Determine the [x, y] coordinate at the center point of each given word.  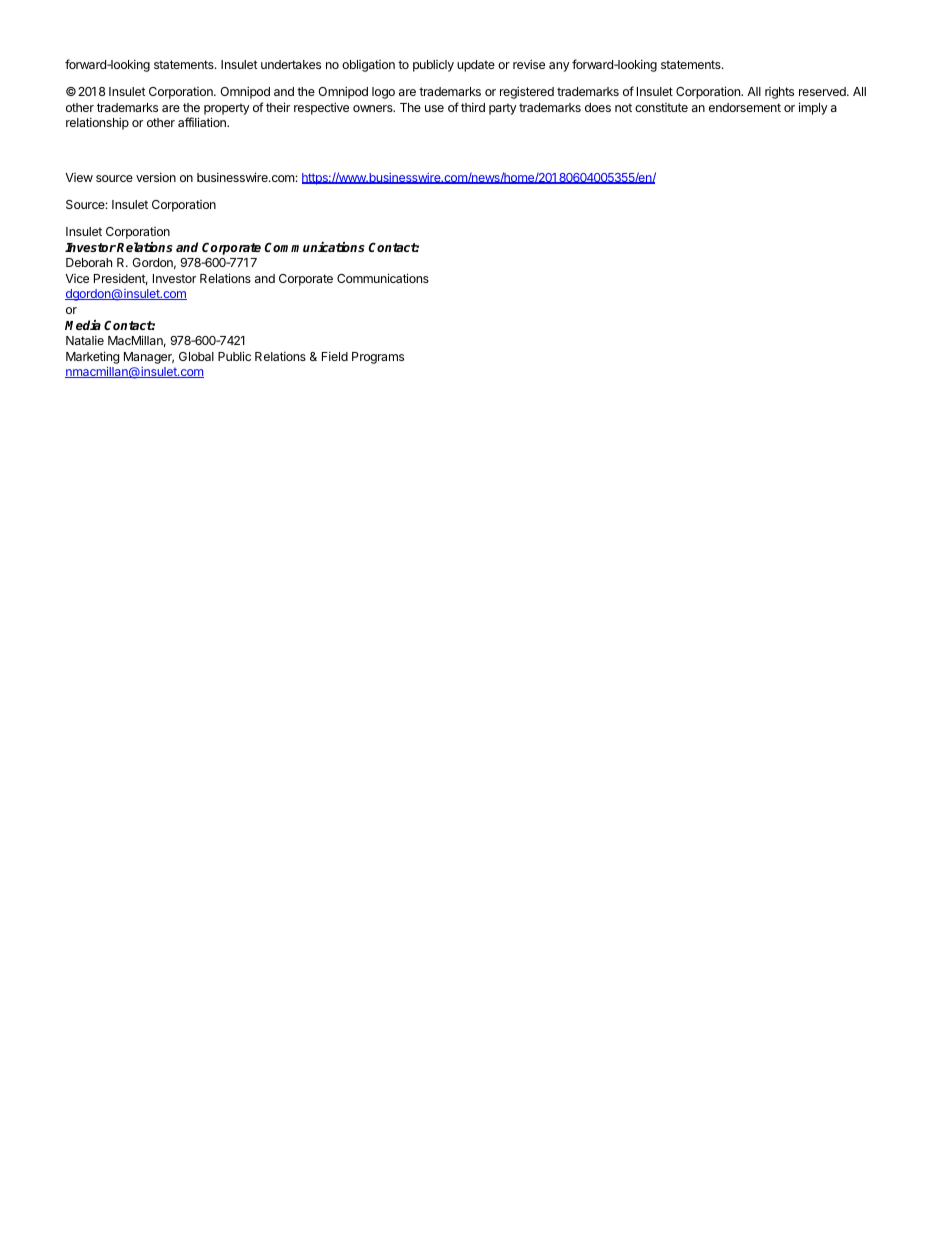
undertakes [291, 64]
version [156, 177]
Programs [378, 358]
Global [196, 356]
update [476, 66]
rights [779, 93]
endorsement [745, 107]
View [79, 177]
